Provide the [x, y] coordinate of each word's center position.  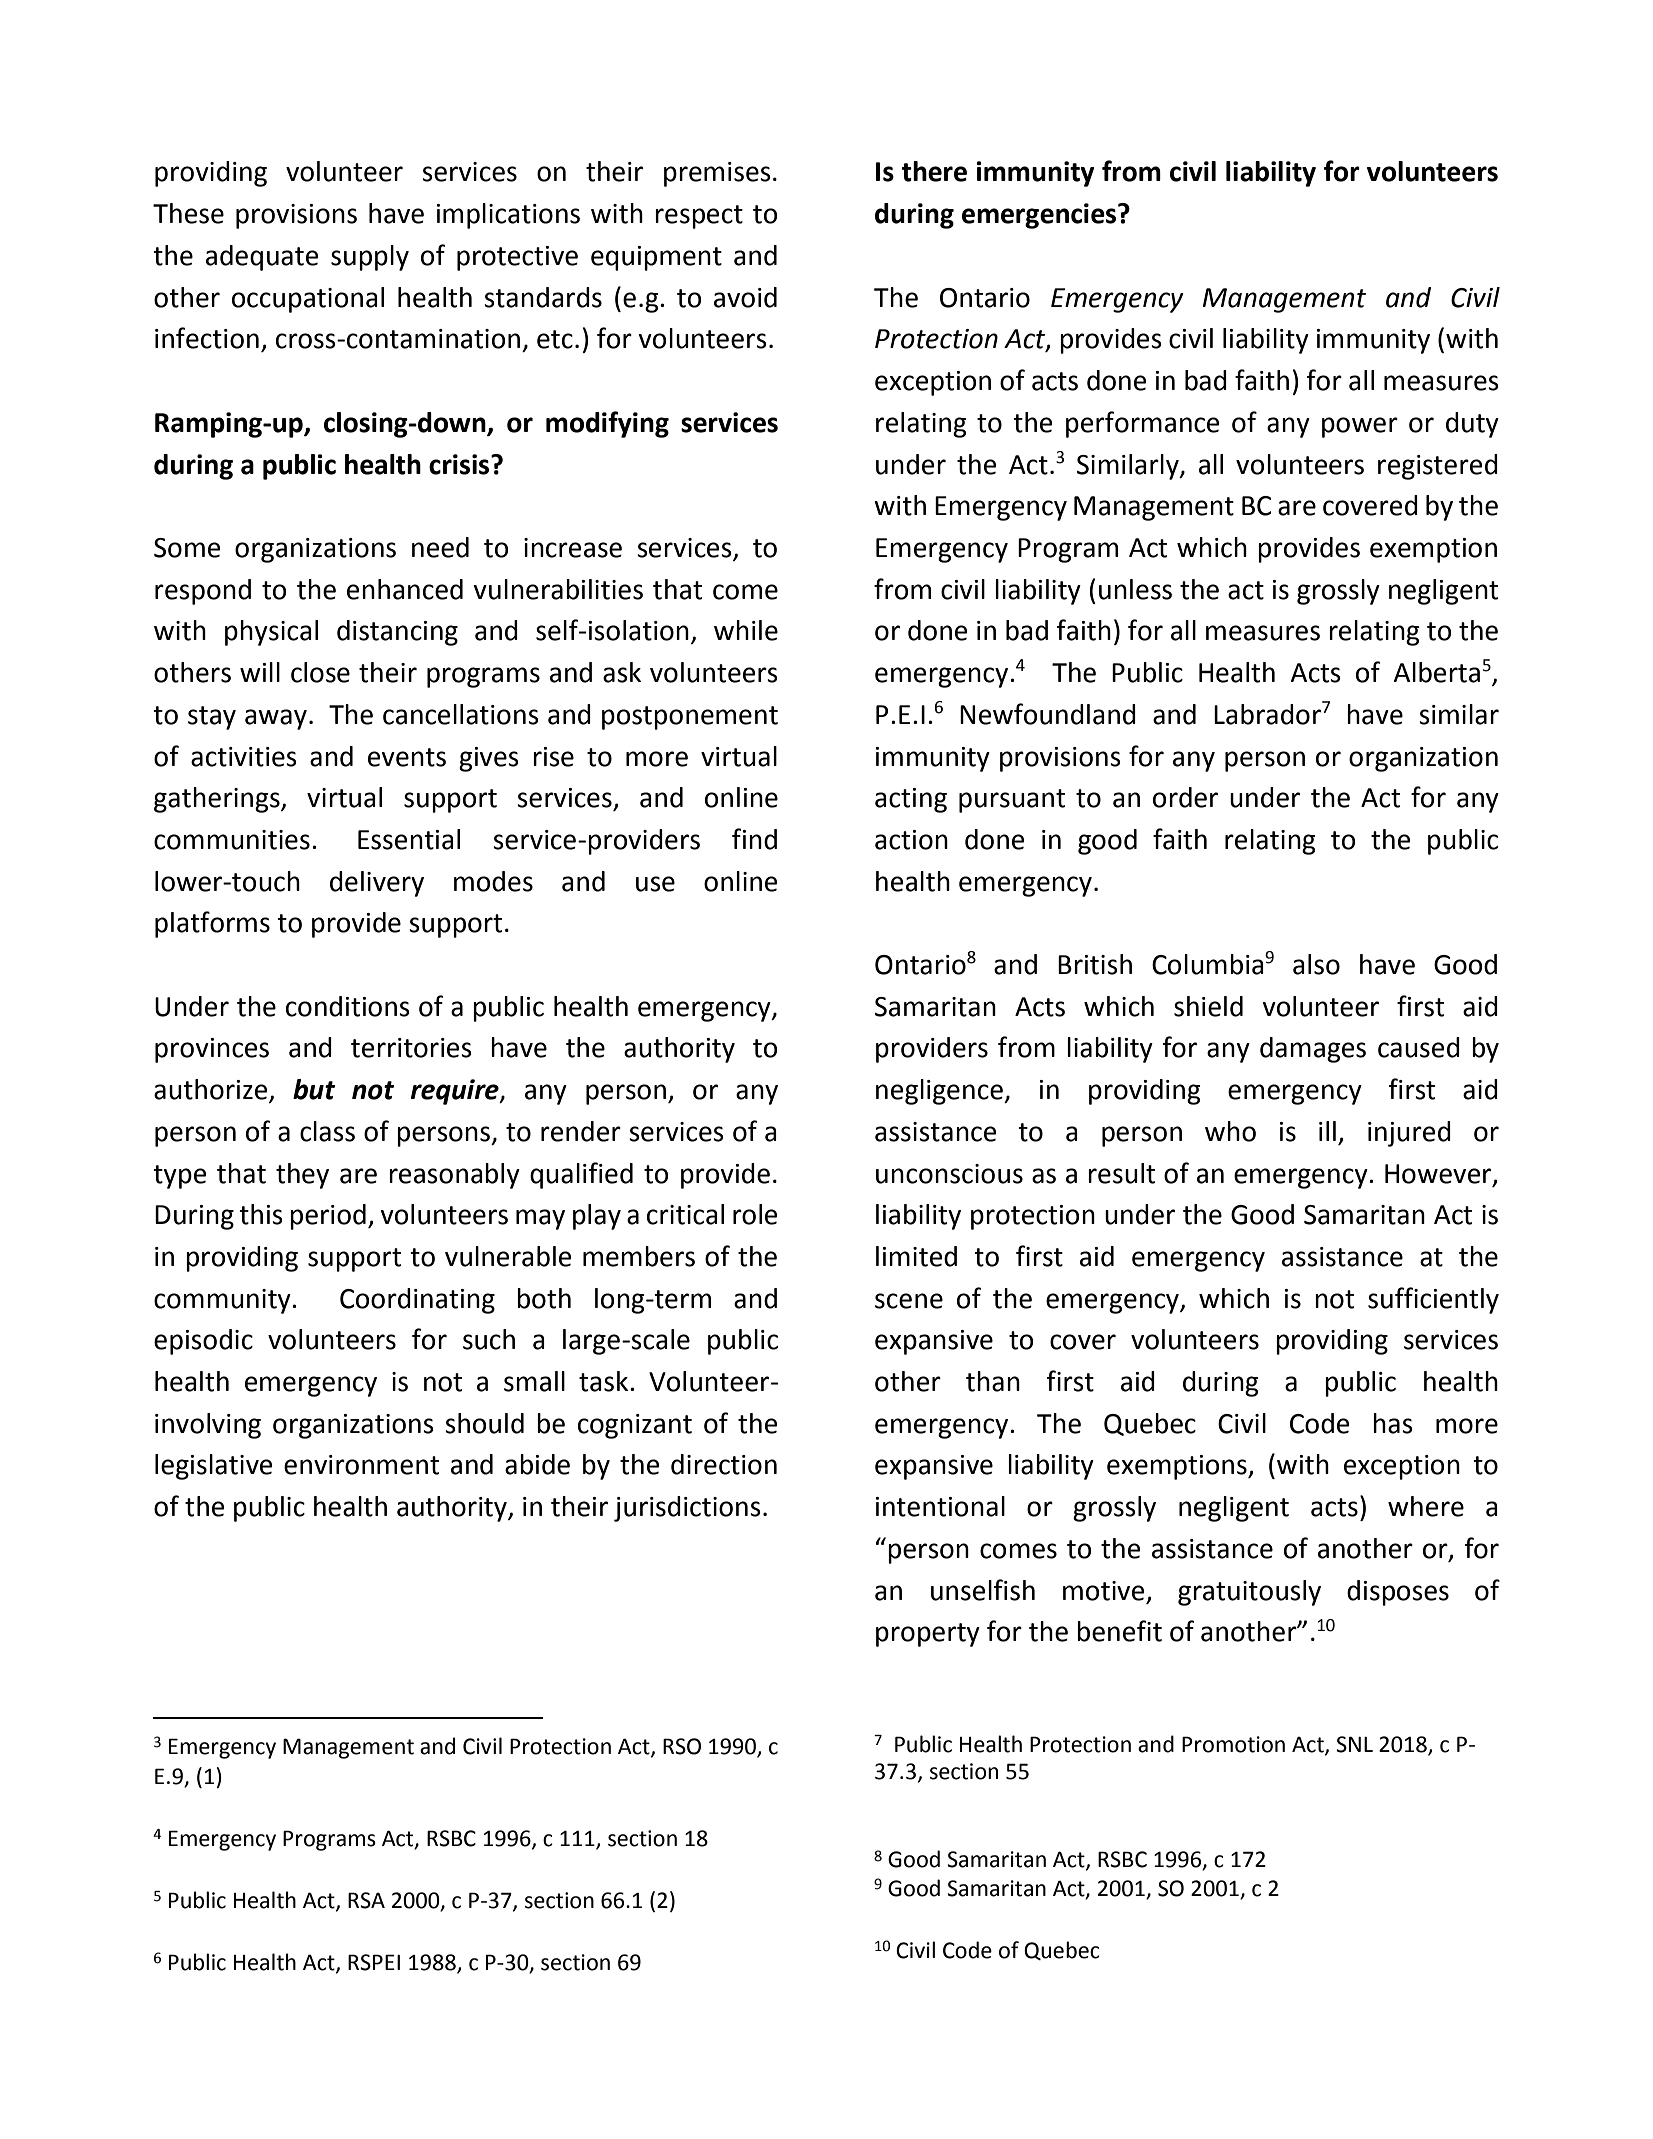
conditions [348, 1006]
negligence [940, 1092]
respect [699, 217]
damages [1313, 1050]
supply [370, 258]
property [928, 1635]
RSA [366, 1900]
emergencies [1040, 216]
